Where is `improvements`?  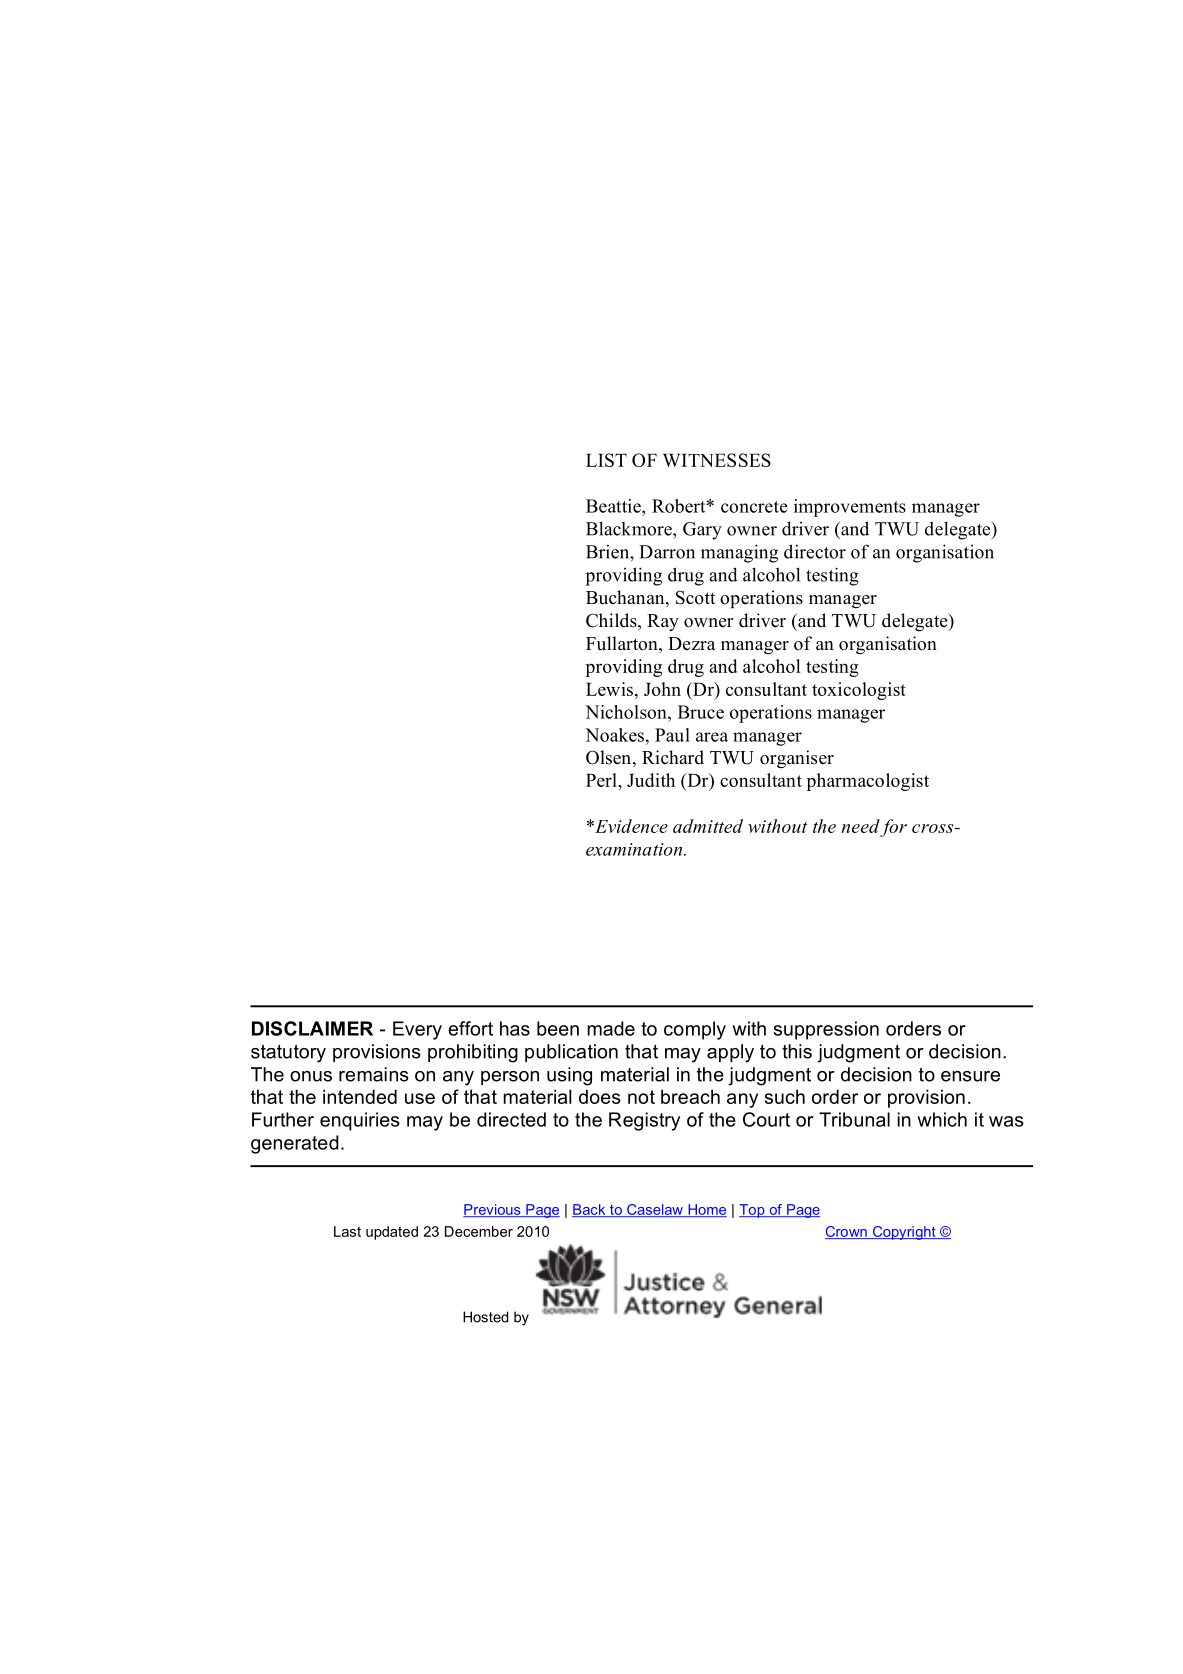
improvements is located at coordinates (850, 508).
